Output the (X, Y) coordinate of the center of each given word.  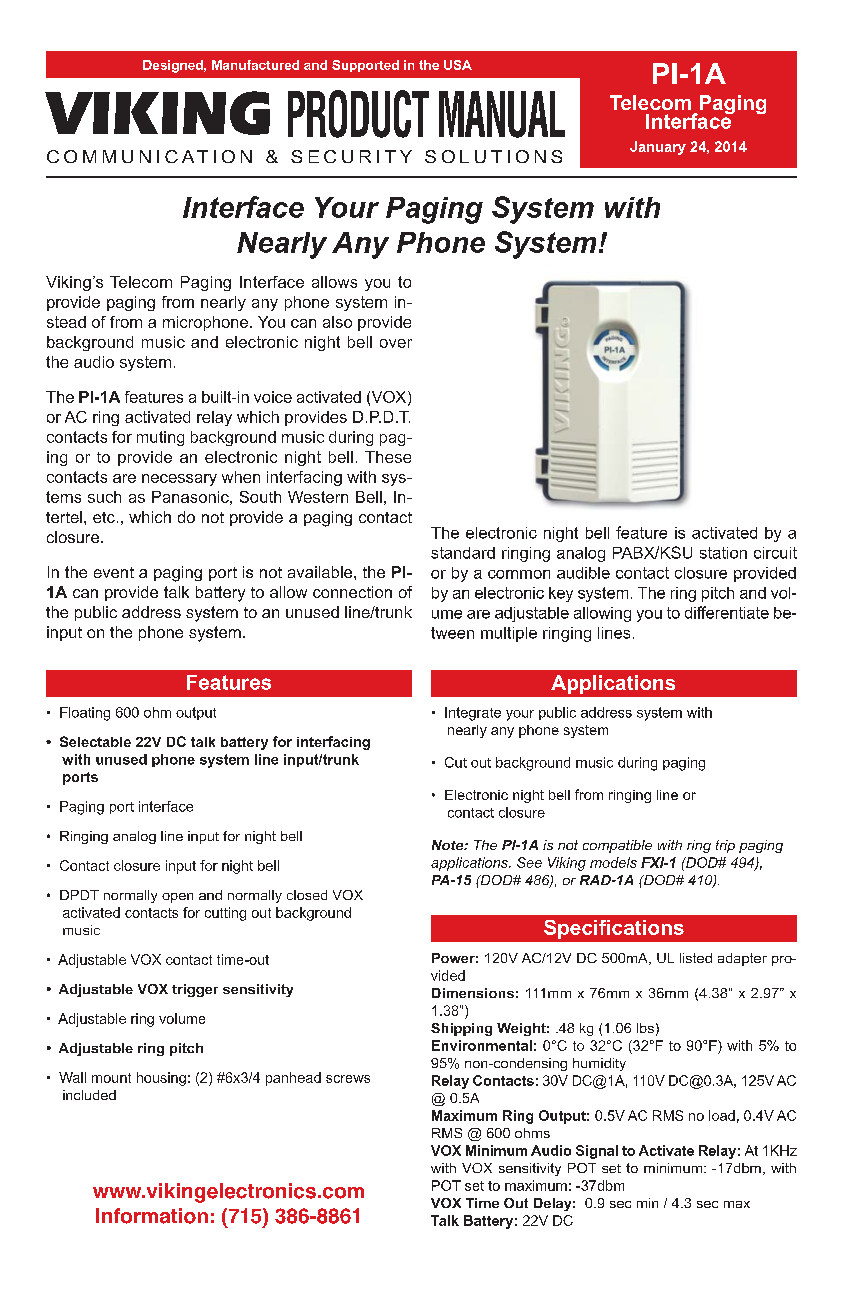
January (658, 148)
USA (458, 65)
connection (352, 592)
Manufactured (255, 65)
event (114, 572)
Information (152, 1216)
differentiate (727, 612)
